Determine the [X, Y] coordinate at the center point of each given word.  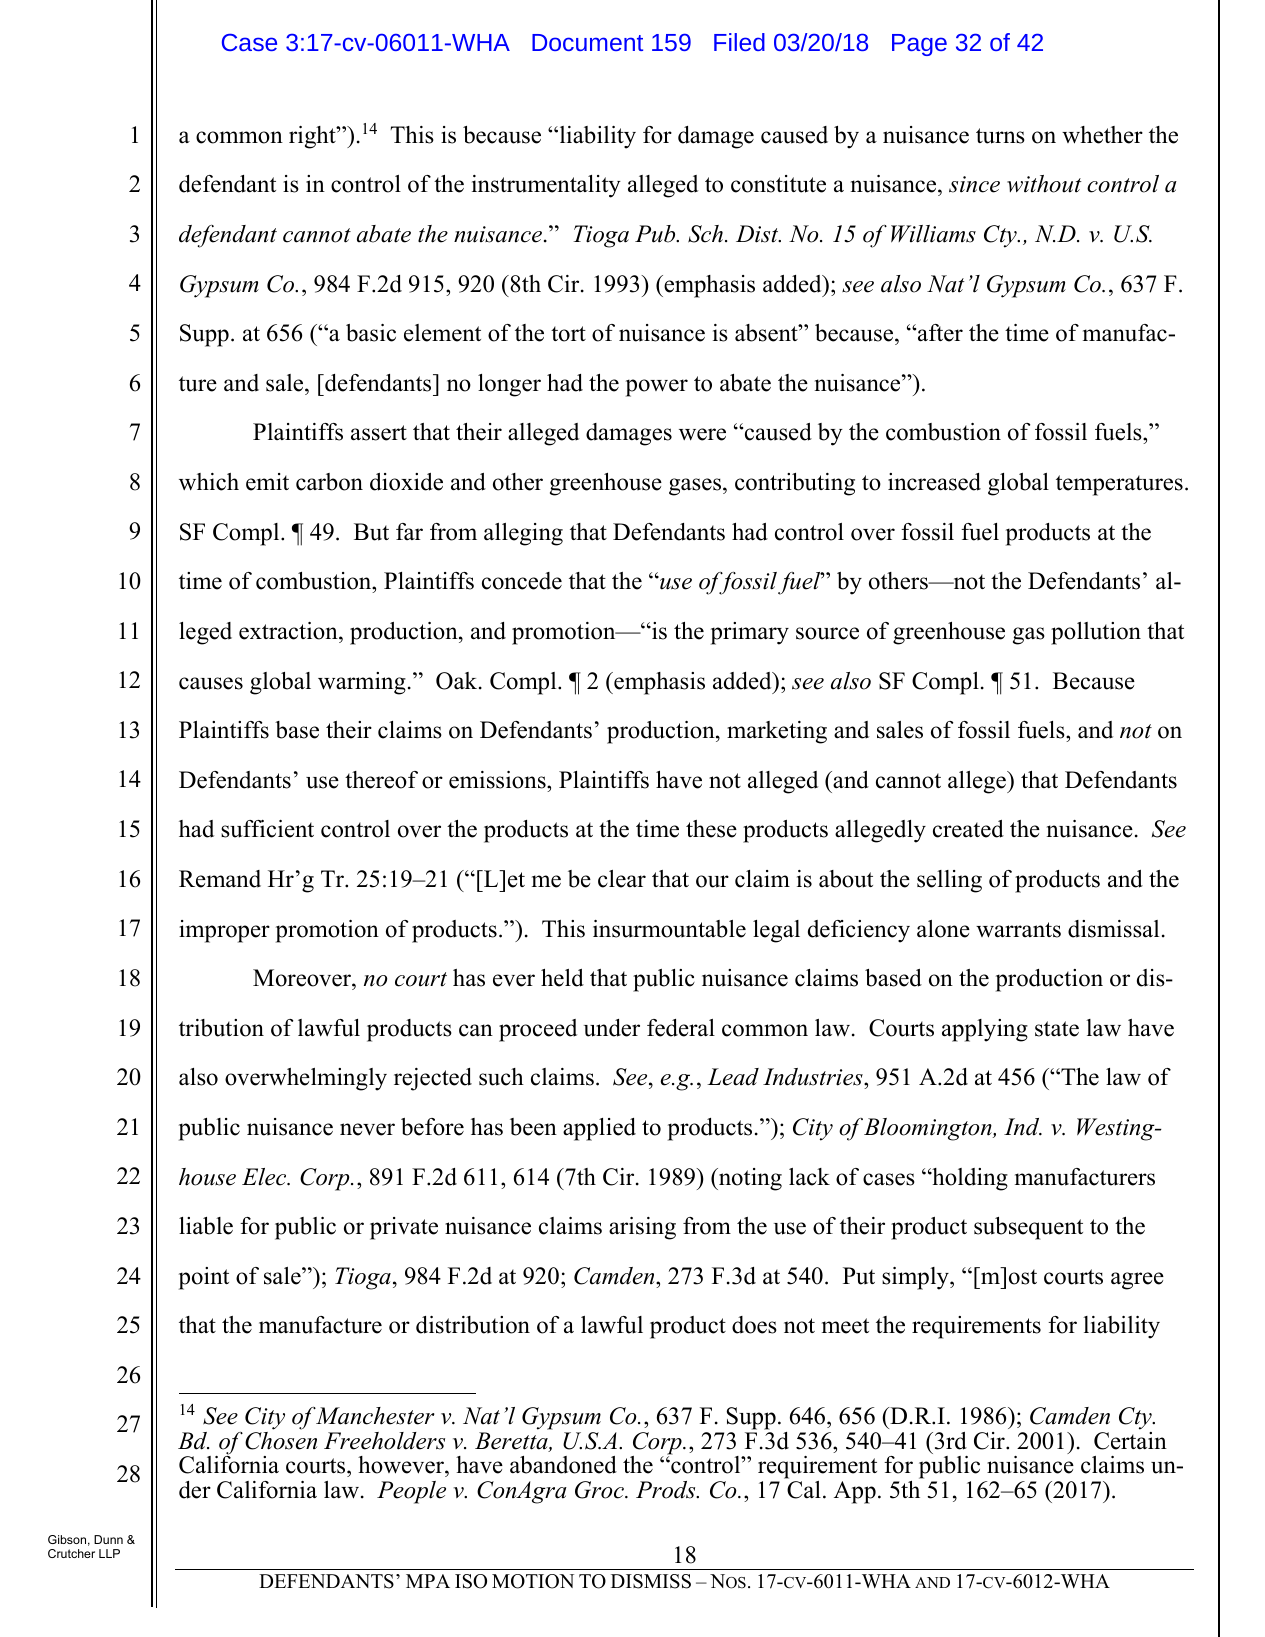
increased [934, 482]
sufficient [267, 829]
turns [1000, 136]
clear [622, 879]
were [702, 434]
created [968, 829]
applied [599, 1129]
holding [969, 1179]
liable [206, 1226]
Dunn [108, 1539]
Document [587, 42]
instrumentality [546, 186]
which [209, 482]
